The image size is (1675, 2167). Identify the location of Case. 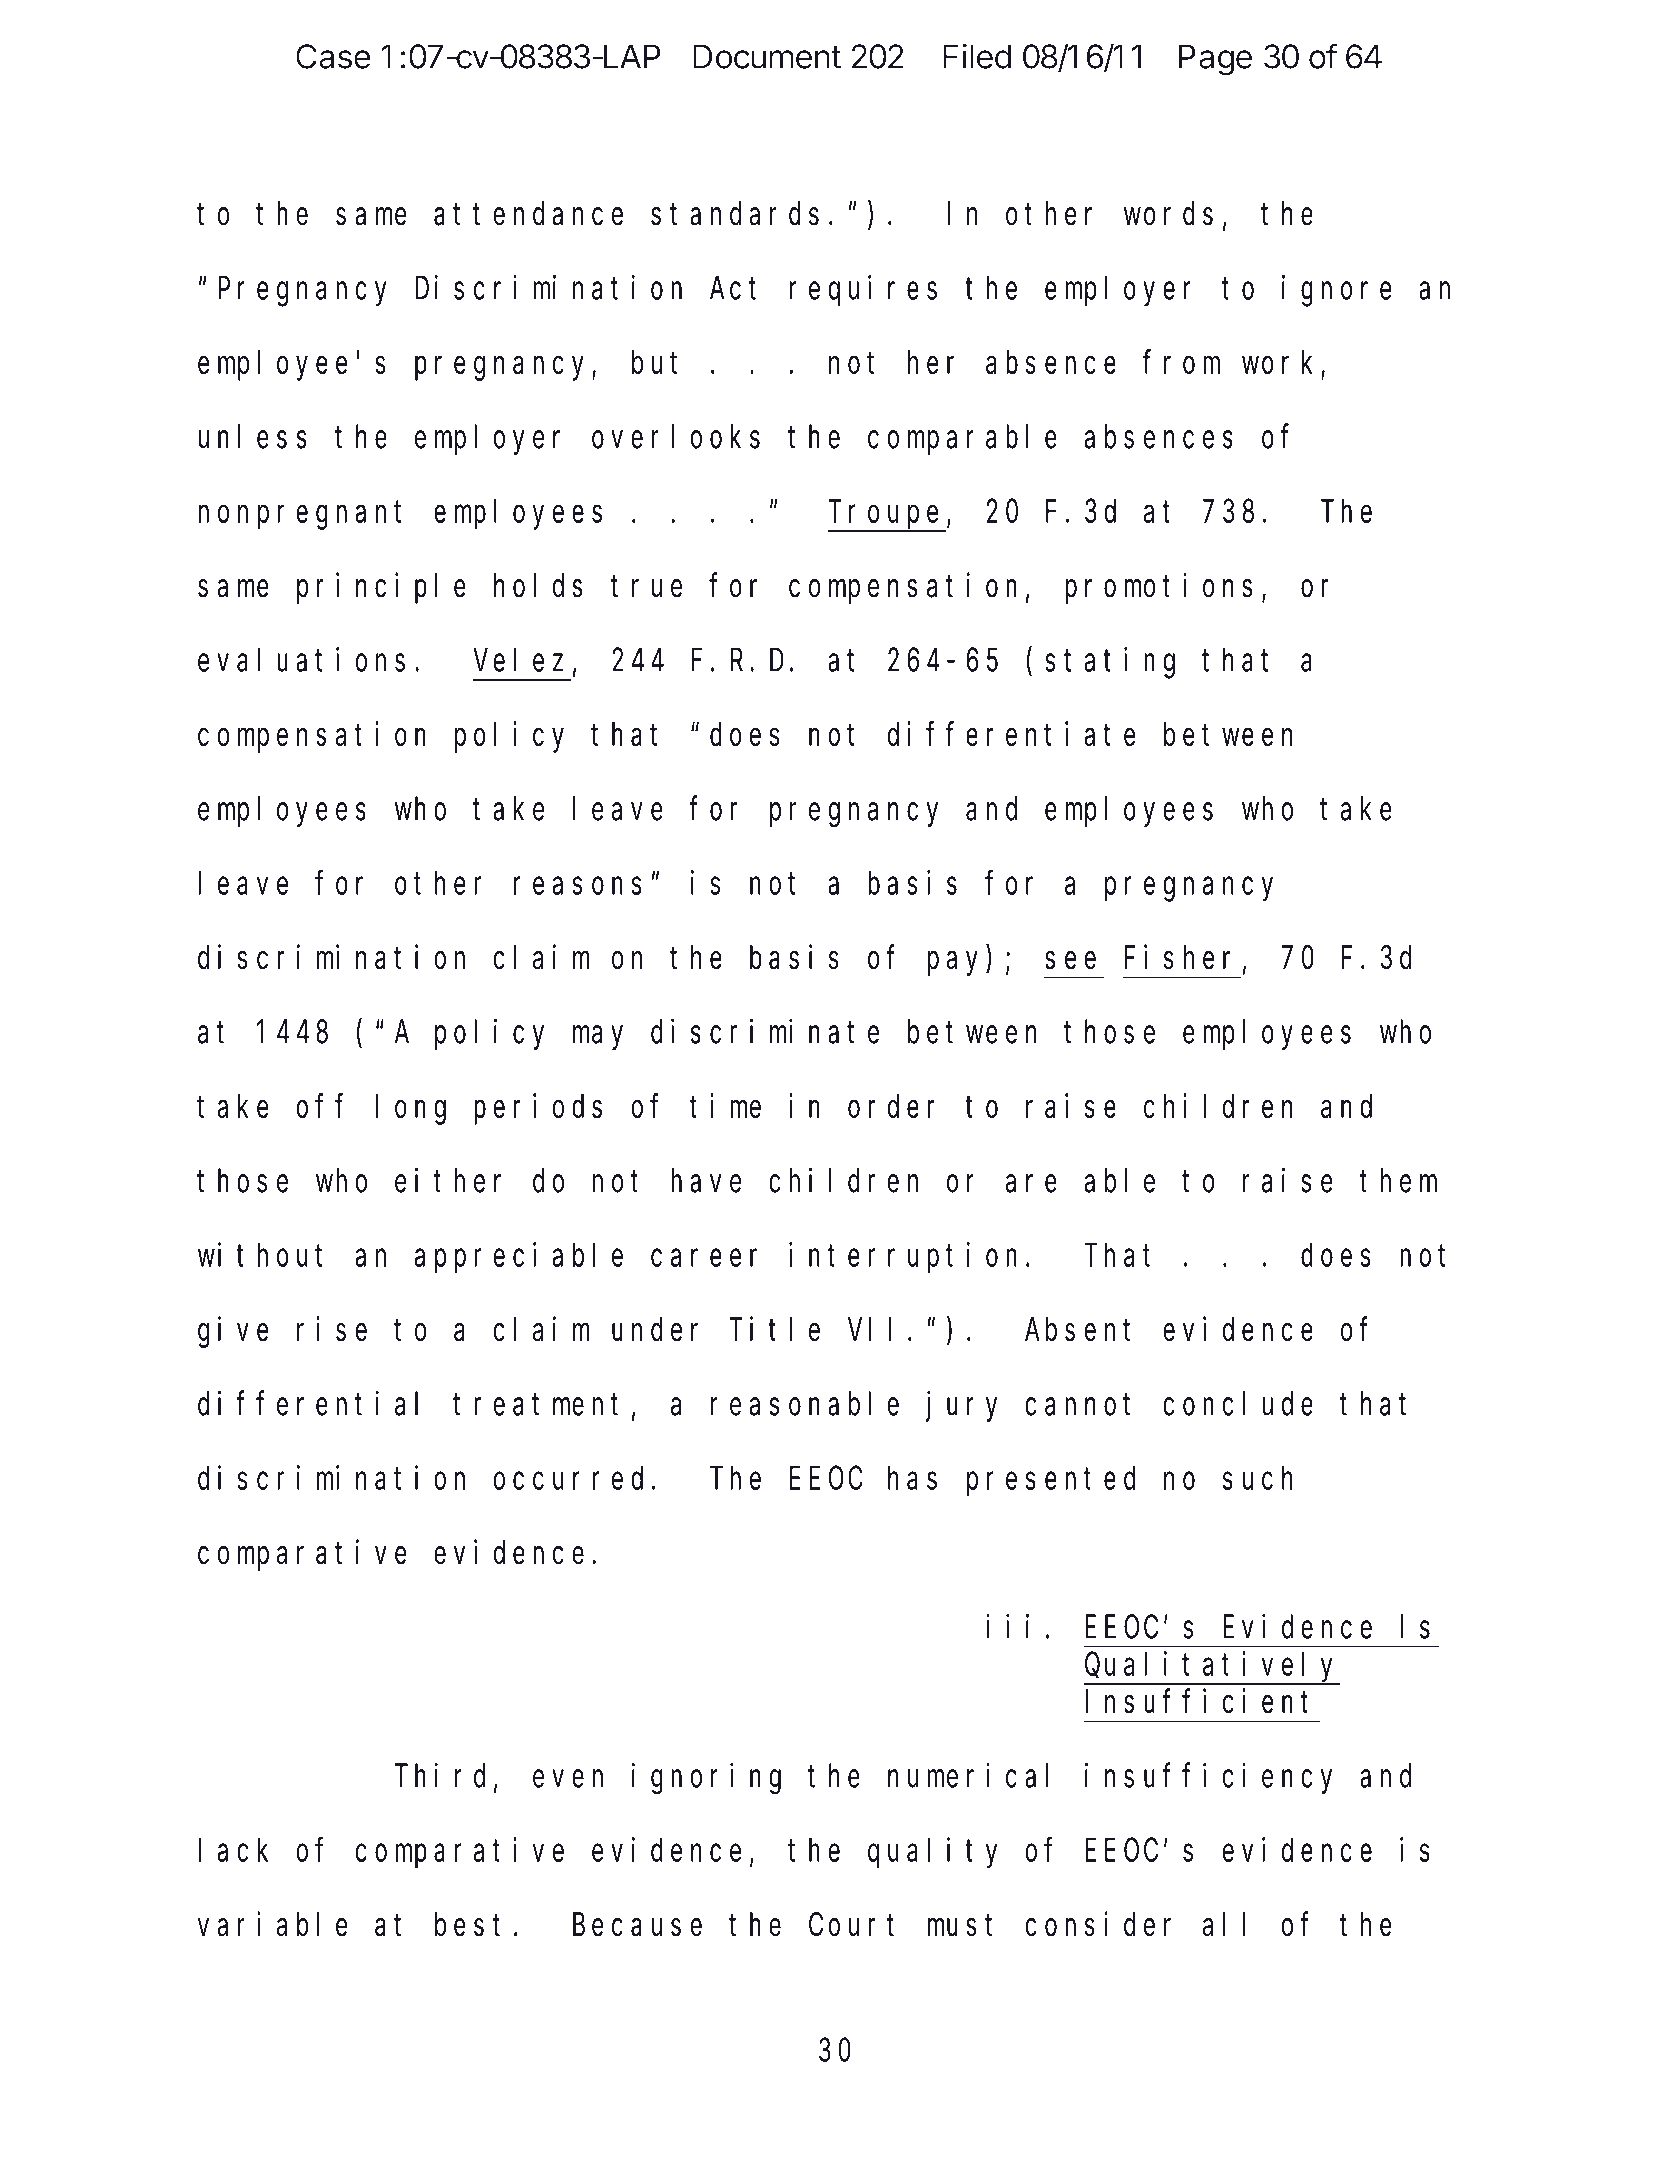
(333, 56).
